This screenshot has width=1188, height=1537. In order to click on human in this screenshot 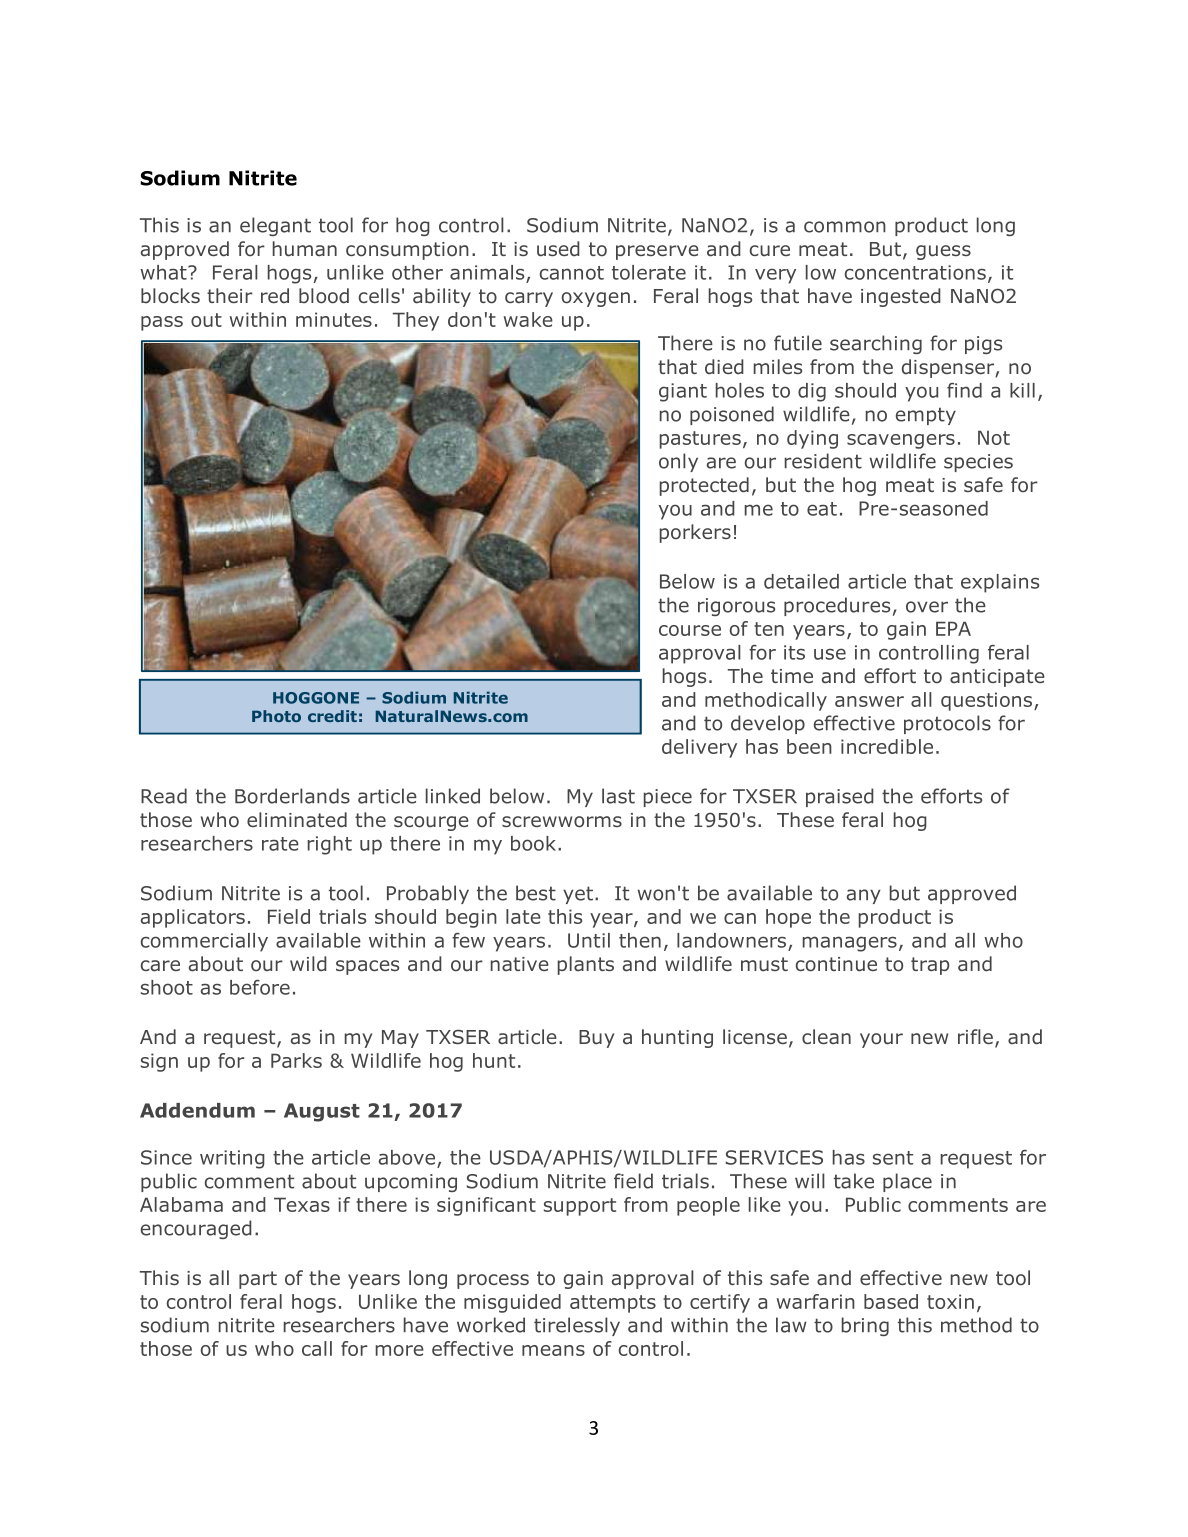, I will do `click(305, 249)`.
